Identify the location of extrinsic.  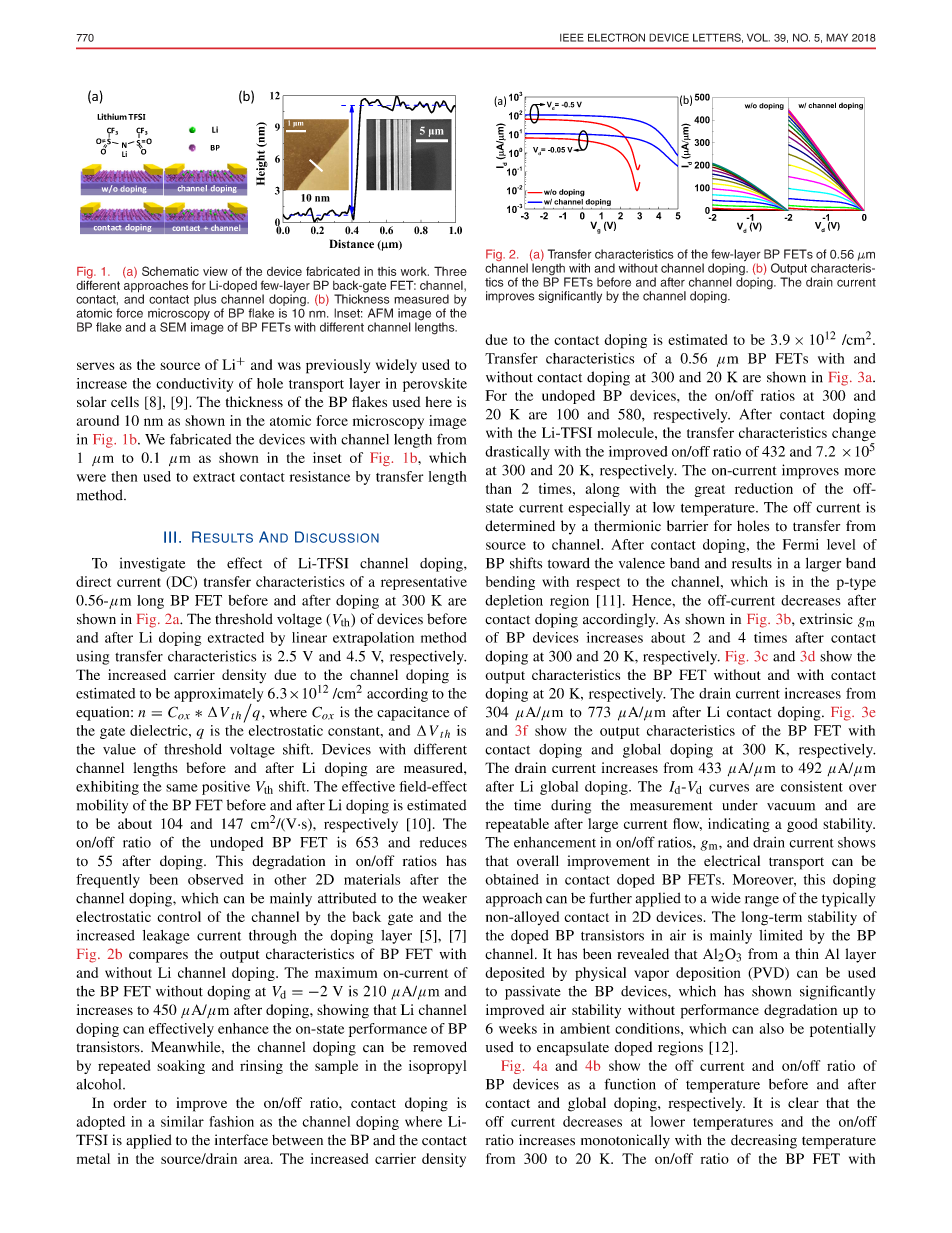
(826, 619).
